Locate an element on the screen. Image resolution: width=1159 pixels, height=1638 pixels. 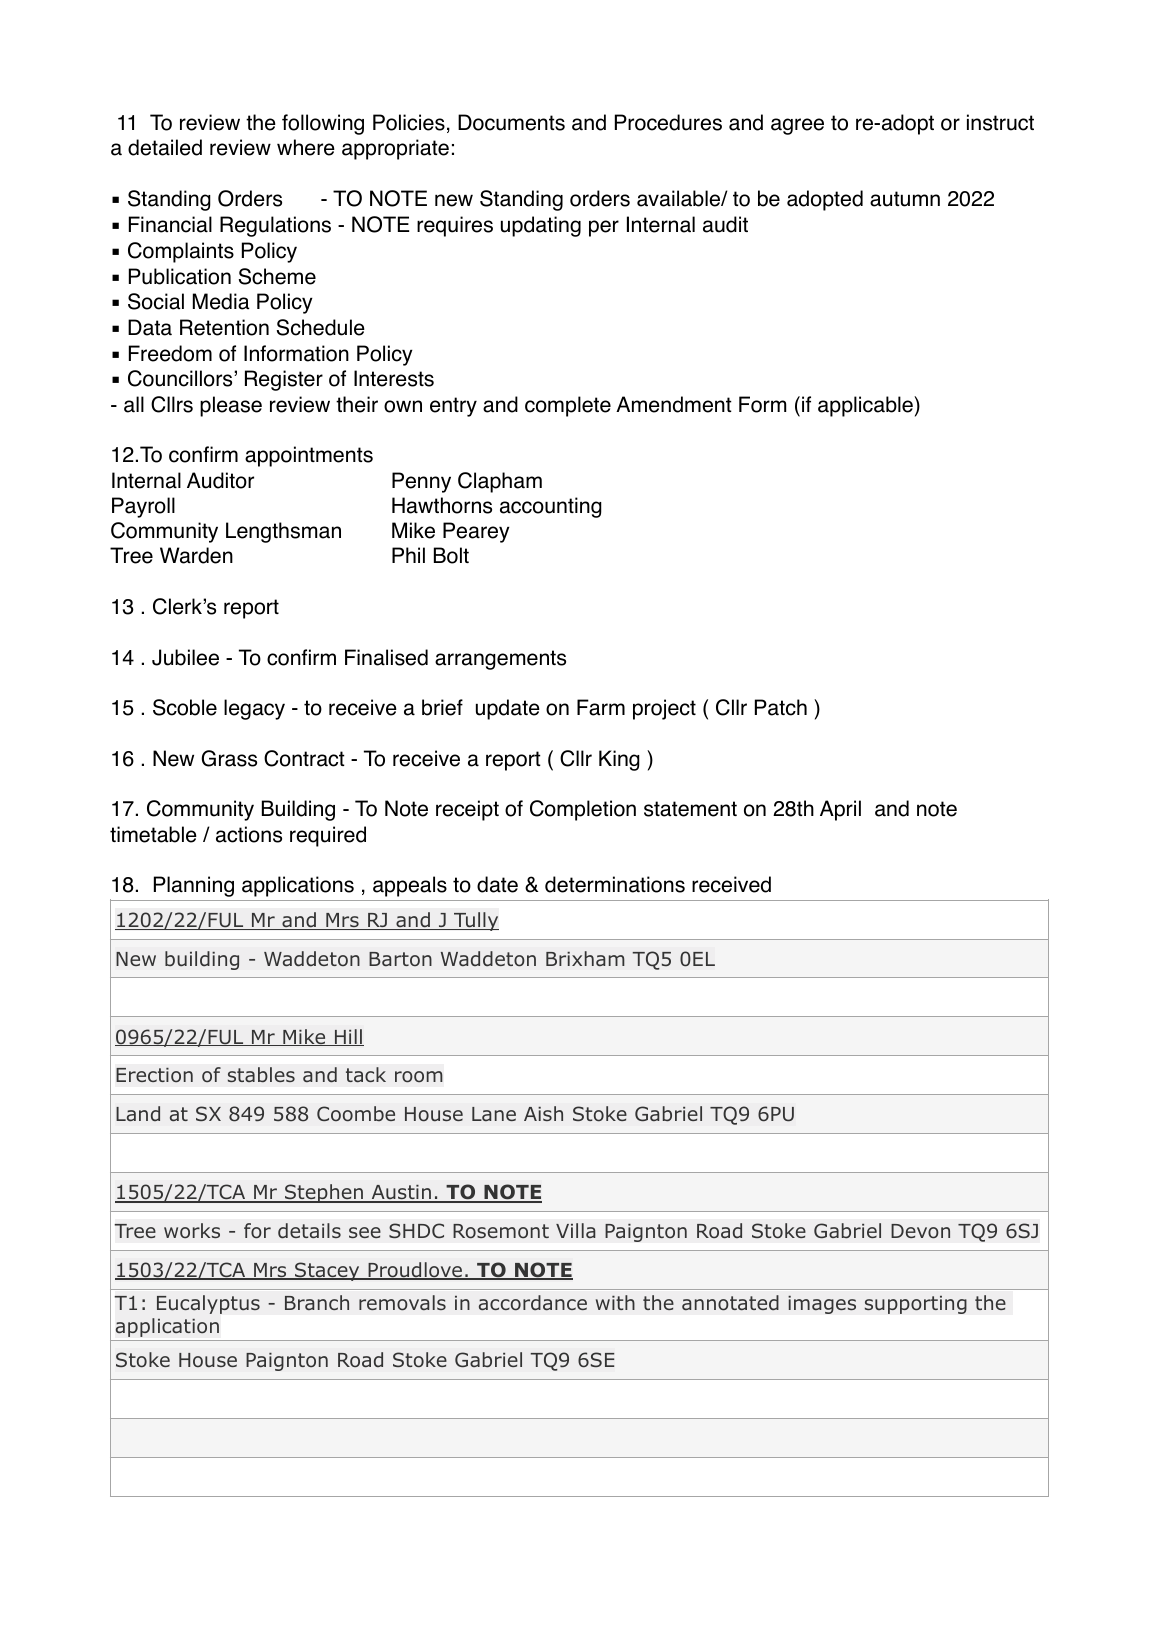
determinations is located at coordinates (615, 884).
